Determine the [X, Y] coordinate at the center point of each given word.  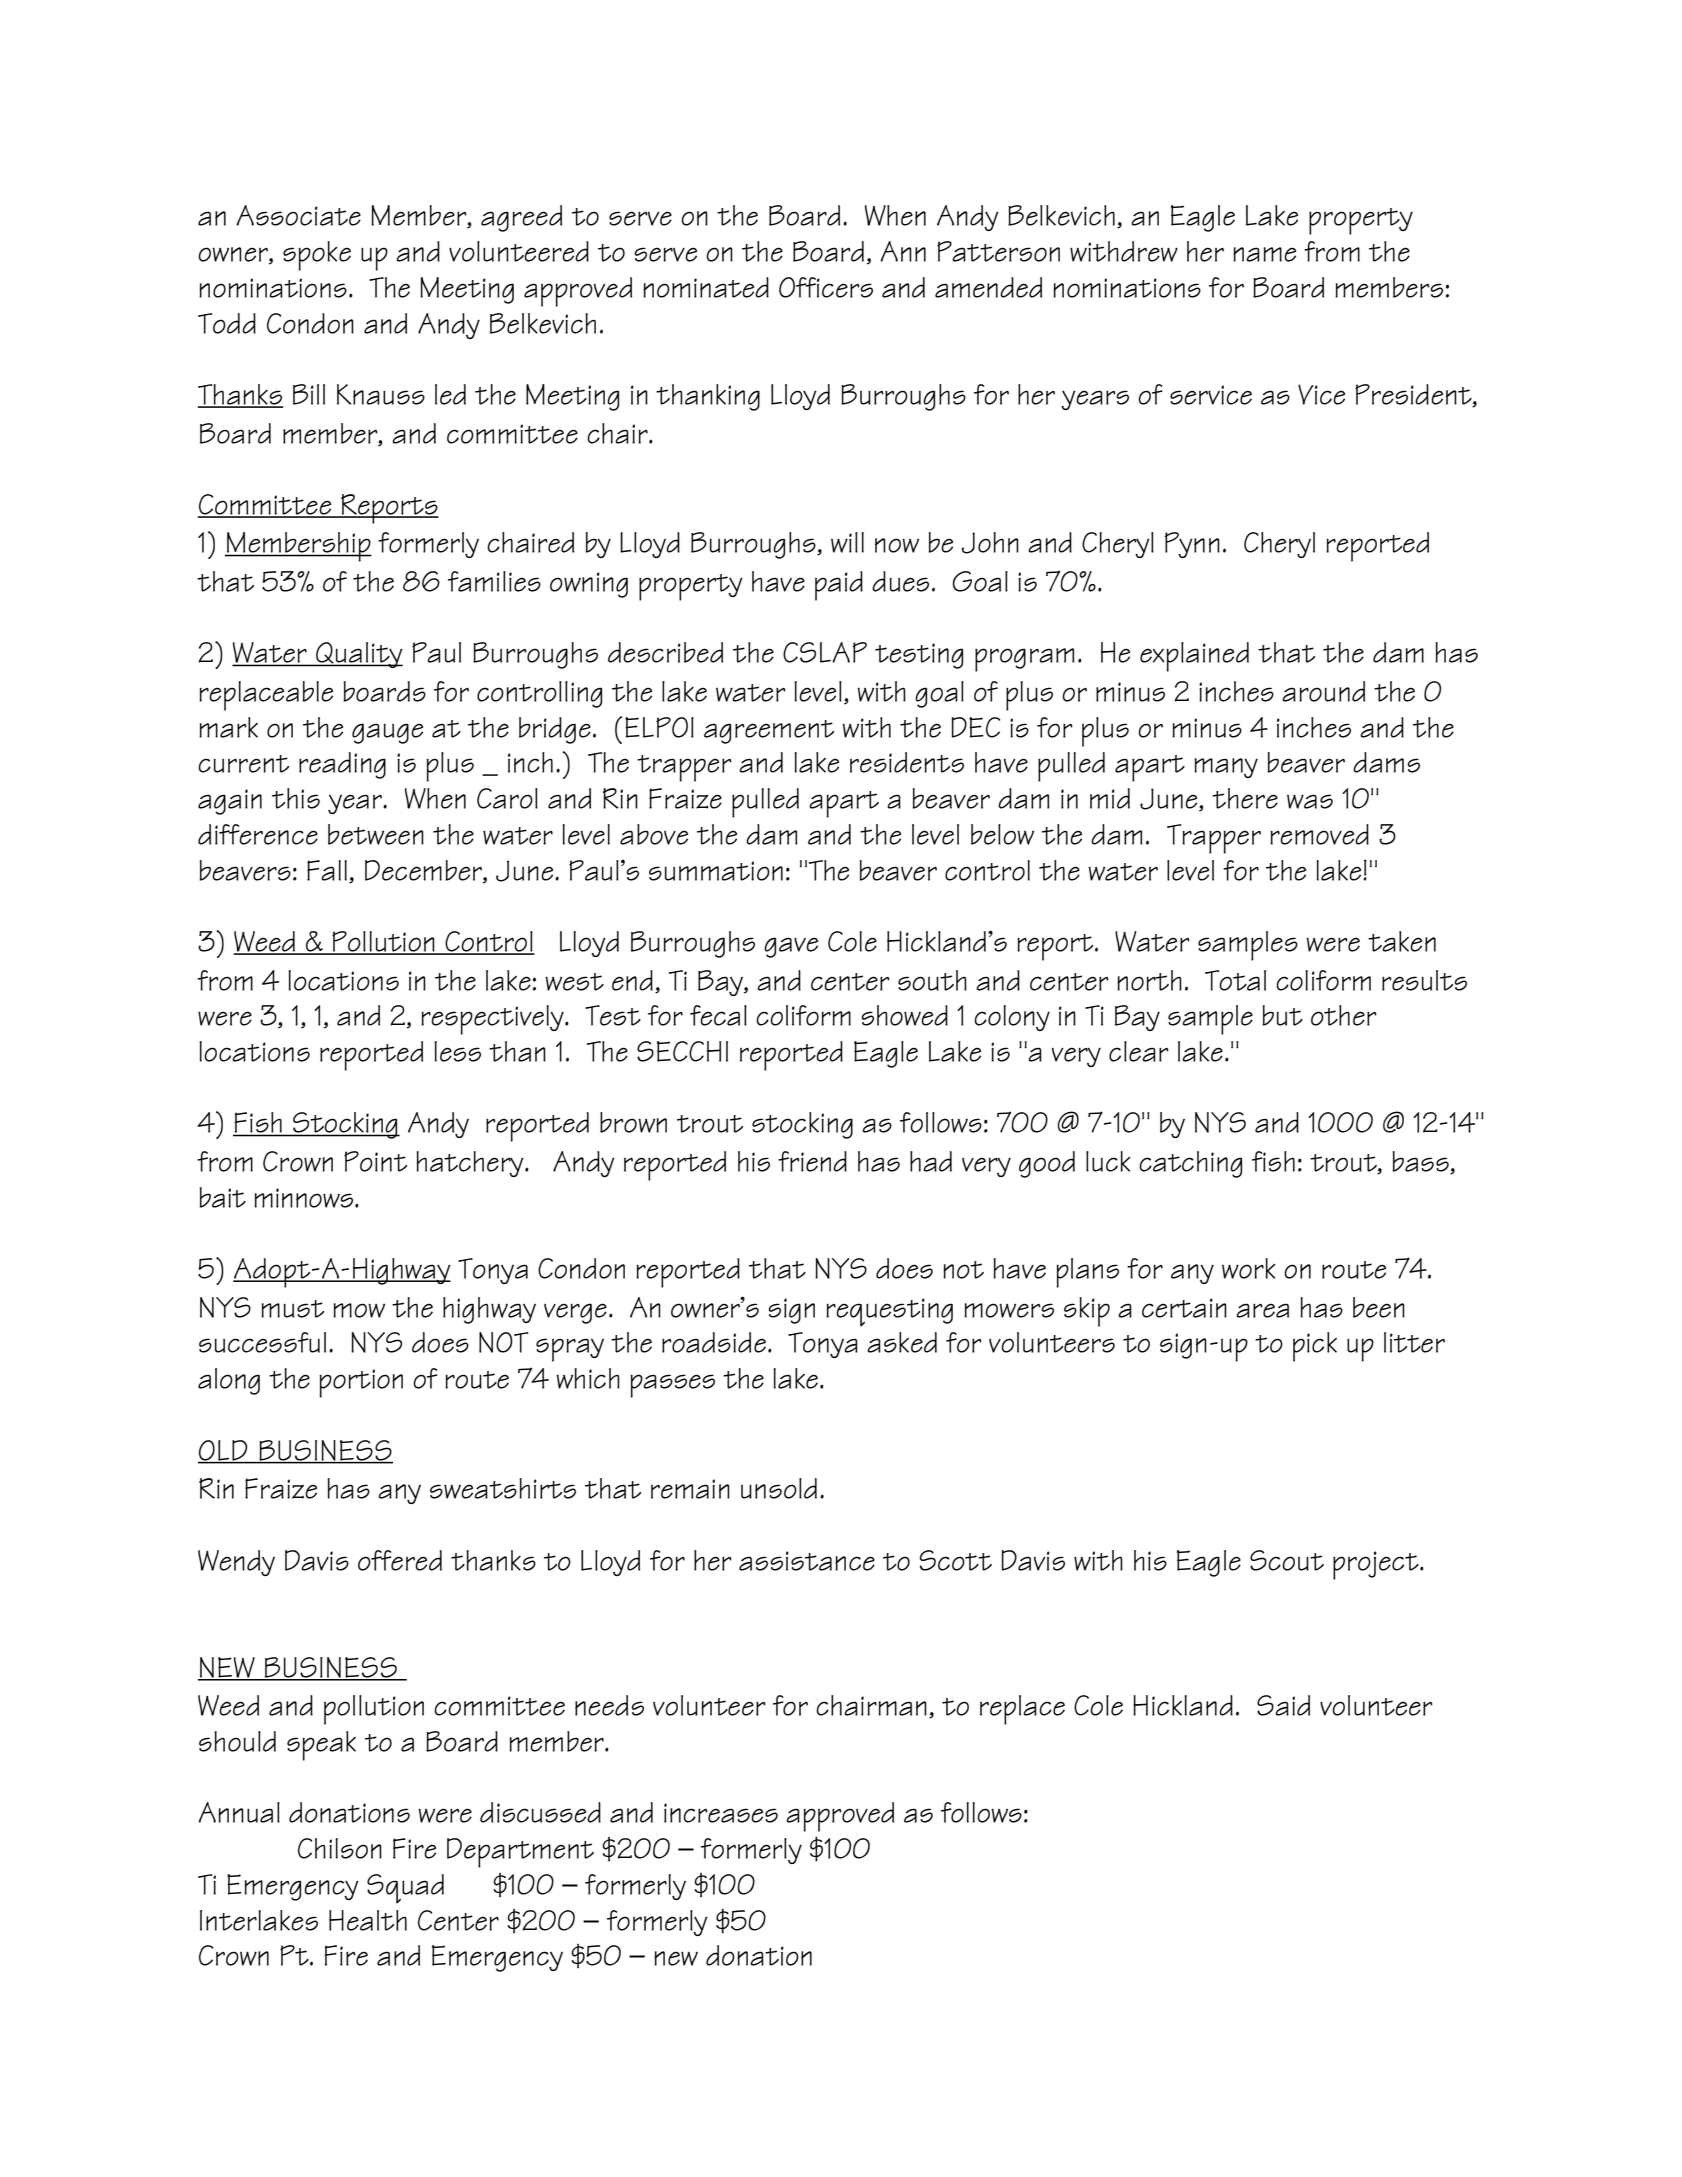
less [457, 1051]
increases [721, 1813]
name [1264, 254]
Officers [826, 287]
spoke [317, 256]
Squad [405, 1889]
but [1282, 1015]
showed [904, 1015]
